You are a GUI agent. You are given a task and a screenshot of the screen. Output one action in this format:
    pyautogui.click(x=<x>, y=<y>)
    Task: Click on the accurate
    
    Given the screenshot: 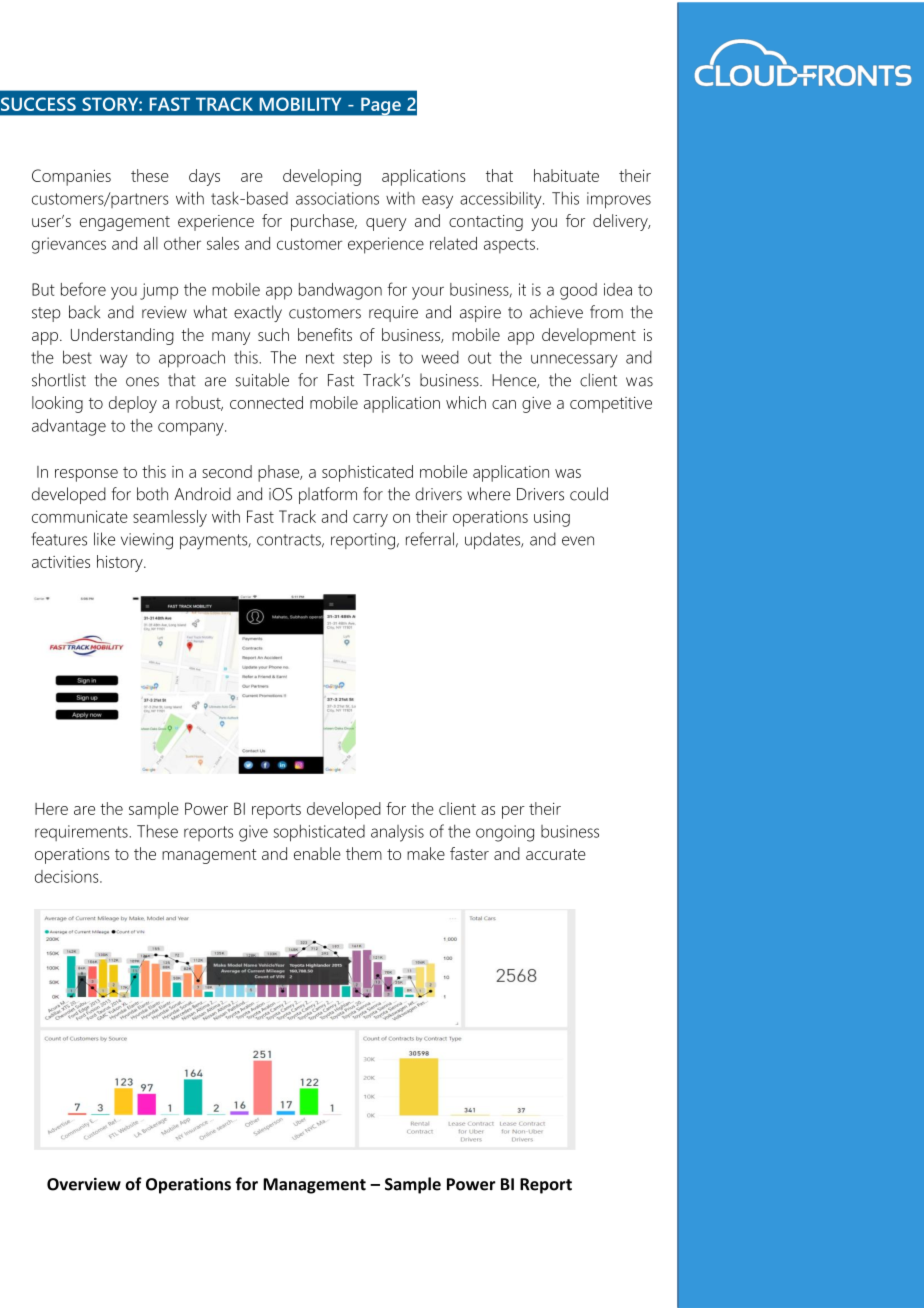 What is the action you would take?
    pyautogui.click(x=556, y=854)
